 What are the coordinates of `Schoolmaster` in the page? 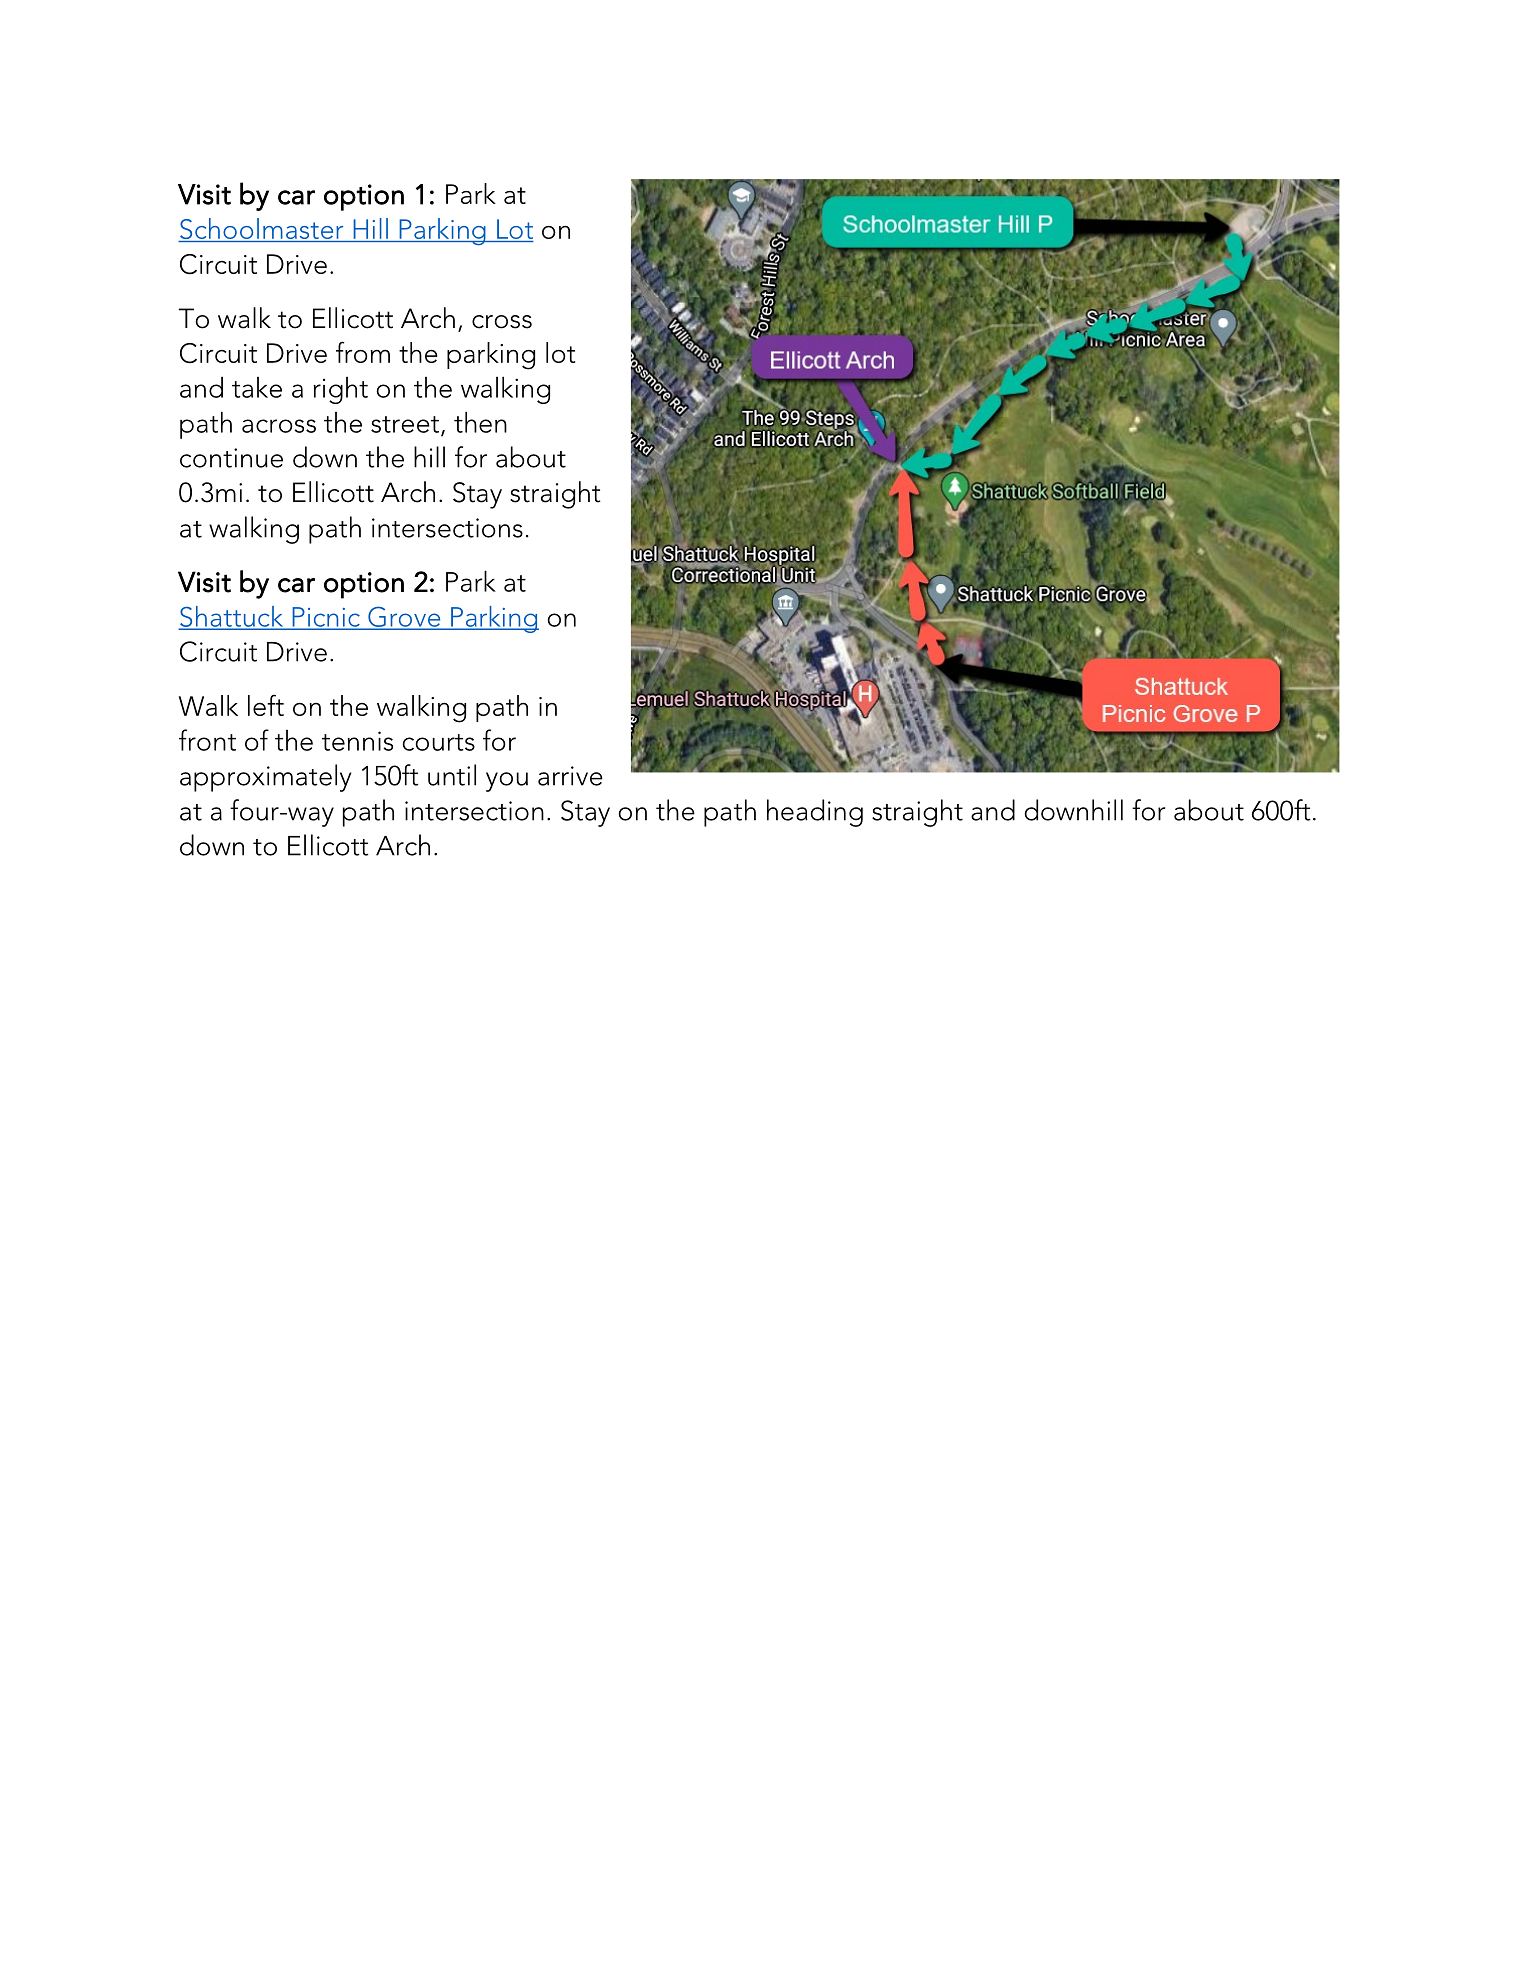 It's located at (262, 230).
